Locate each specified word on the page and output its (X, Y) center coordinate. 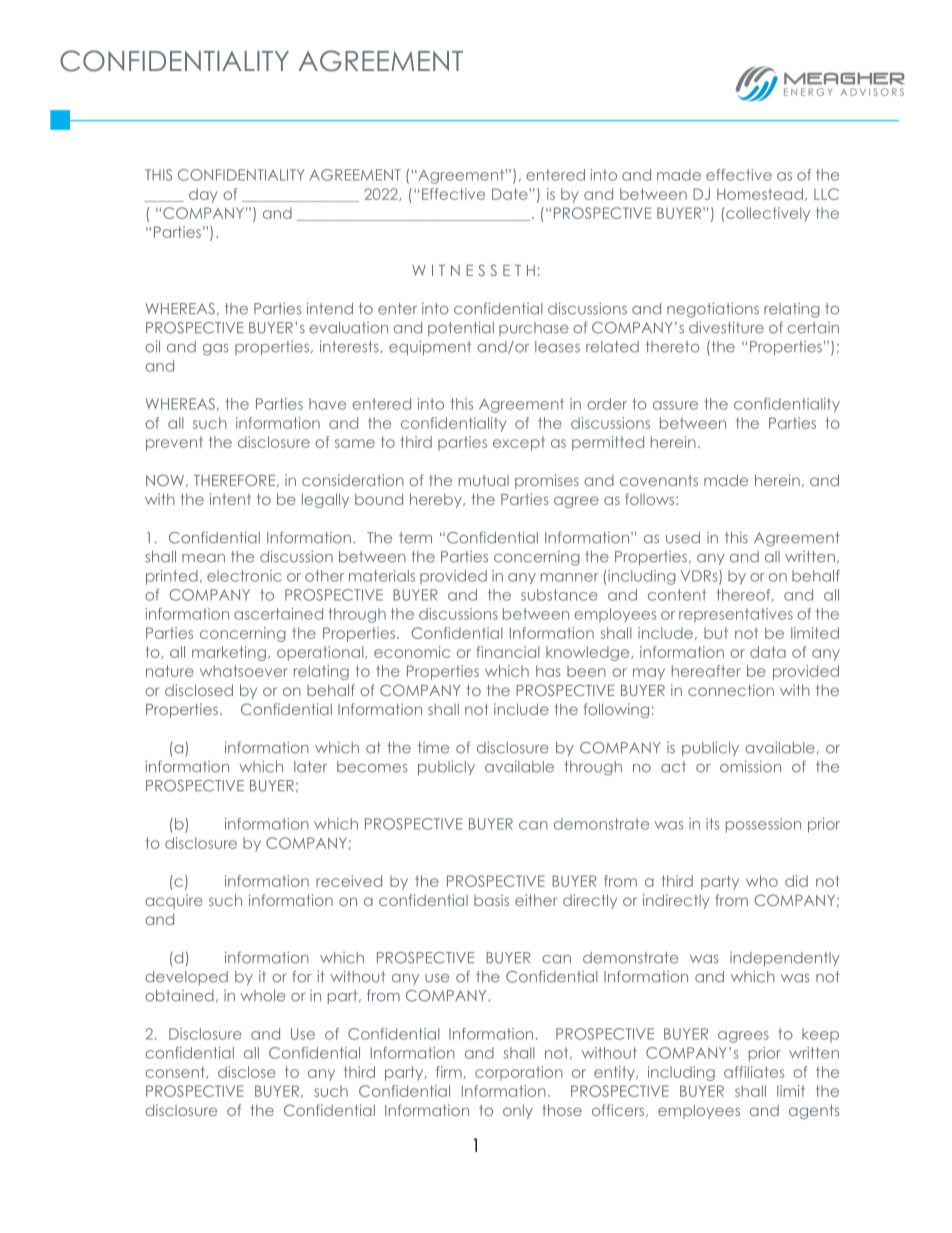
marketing (229, 653)
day (203, 195)
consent (176, 1072)
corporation (519, 1073)
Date (511, 194)
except (519, 443)
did (796, 881)
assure (675, 405)
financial (508, 652)
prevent (174, 443)
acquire (174, 901)
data (768, 652)
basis (491, 900)
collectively (767, 214)
